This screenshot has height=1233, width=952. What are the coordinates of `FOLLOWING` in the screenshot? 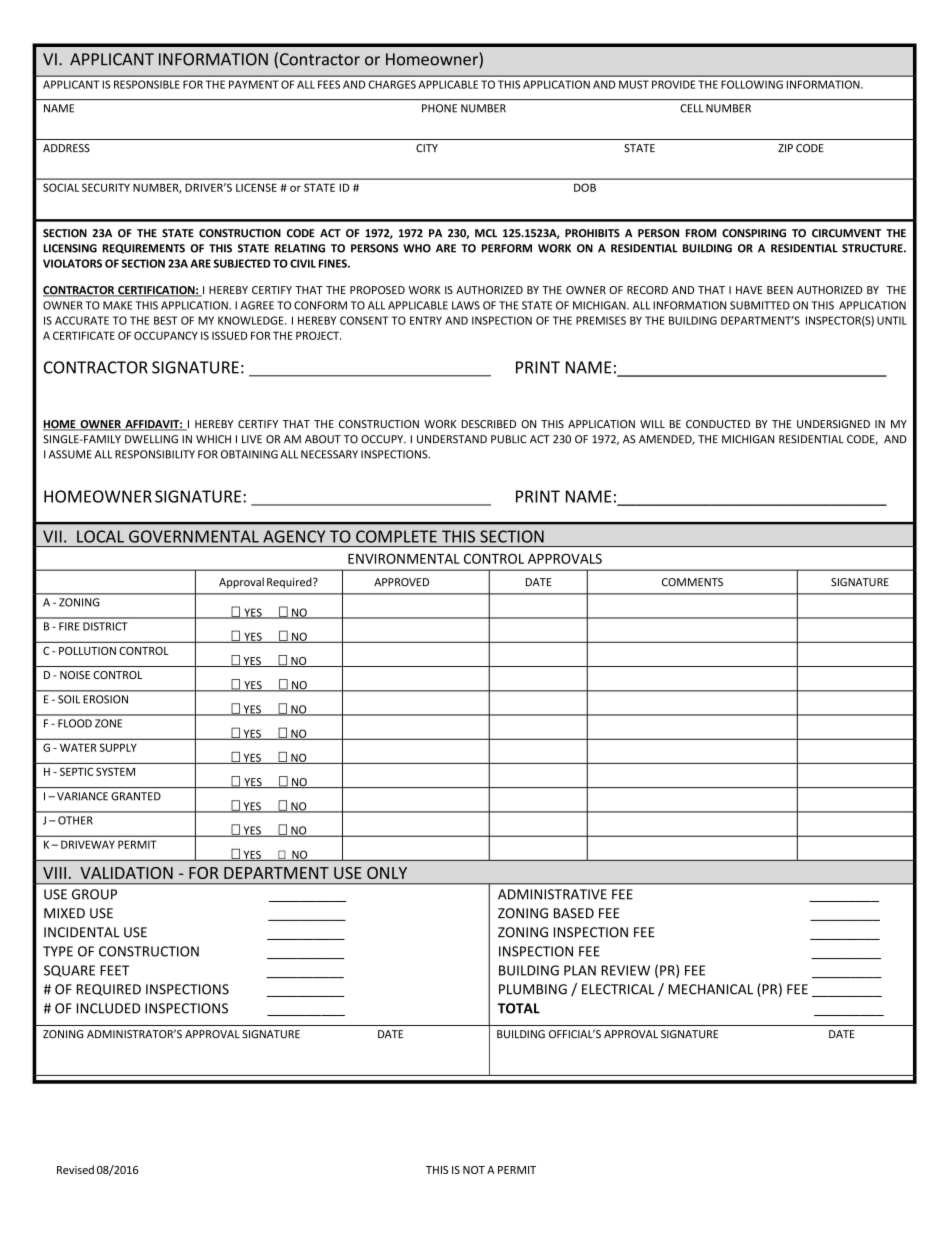 It's located at (752, 84).
